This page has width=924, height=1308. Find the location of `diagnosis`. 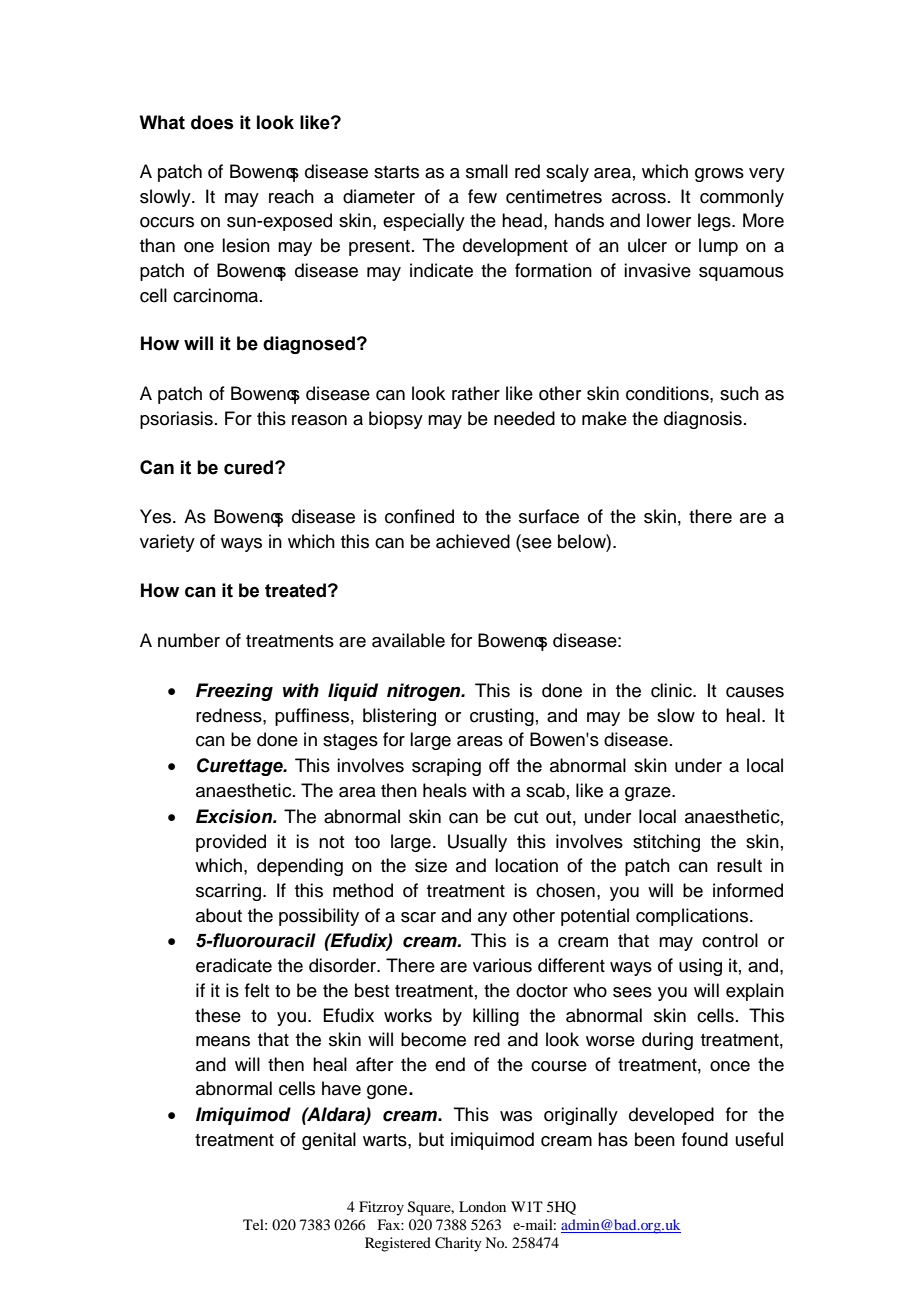

diagnosis is located at coordinates (703, 420).
